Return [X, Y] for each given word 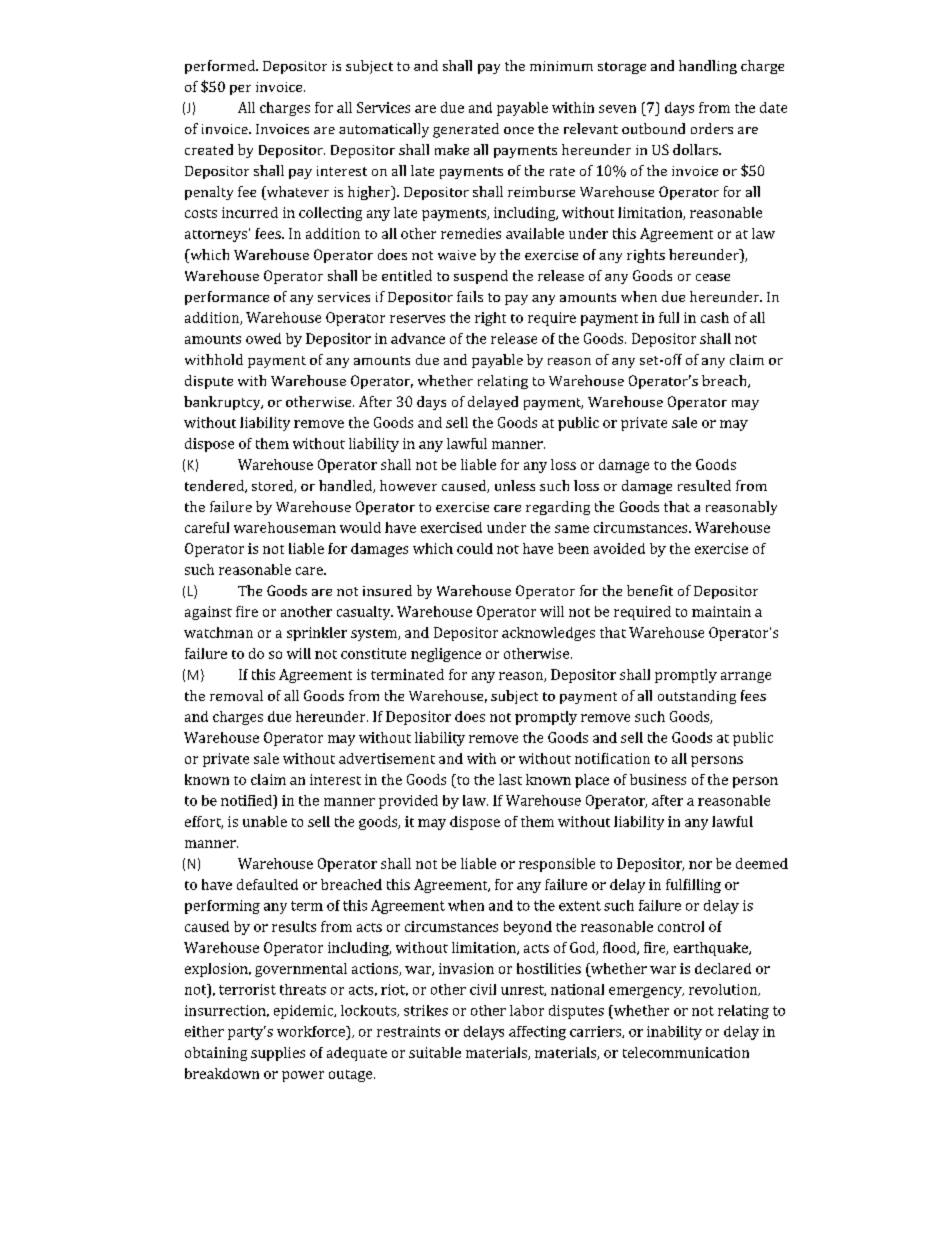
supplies [278, 1054]
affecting [537, 1033]
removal [236, 695]
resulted [704, 485]
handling [708, 67]
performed [221, 67]
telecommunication [686, 1052]
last [510, 779]
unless [515, 485]
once [519, 130]
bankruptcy [223, 403]
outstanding [697, 697]
